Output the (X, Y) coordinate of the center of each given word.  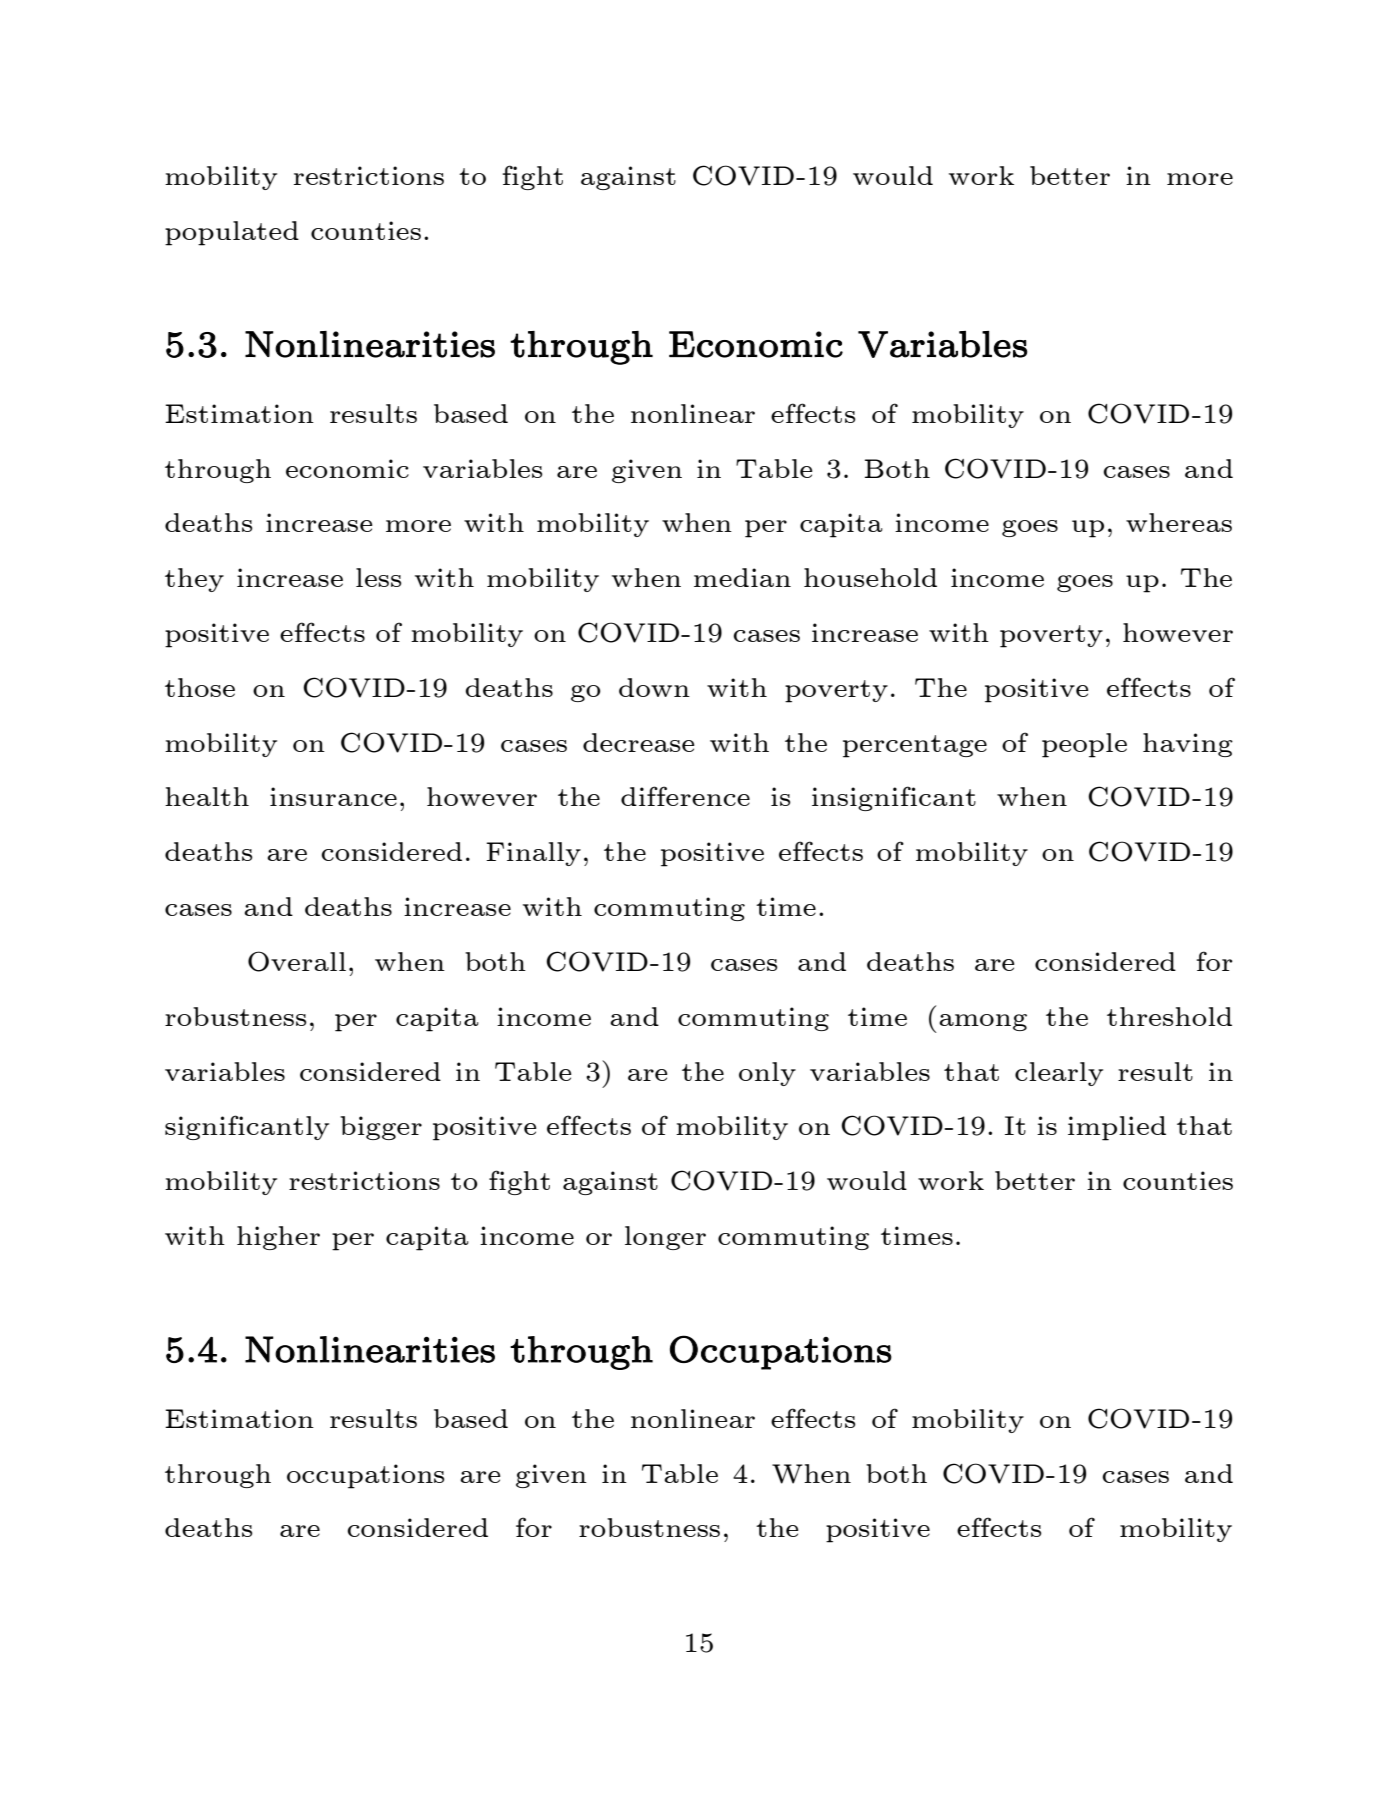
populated (232, 233)
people (1084, 745)
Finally (533, 854)
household (870, 577)
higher (278, 1238)
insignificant (894, 798)
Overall (297, 961)
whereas (1179, 522)
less (379, 577)
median (742, 577)
